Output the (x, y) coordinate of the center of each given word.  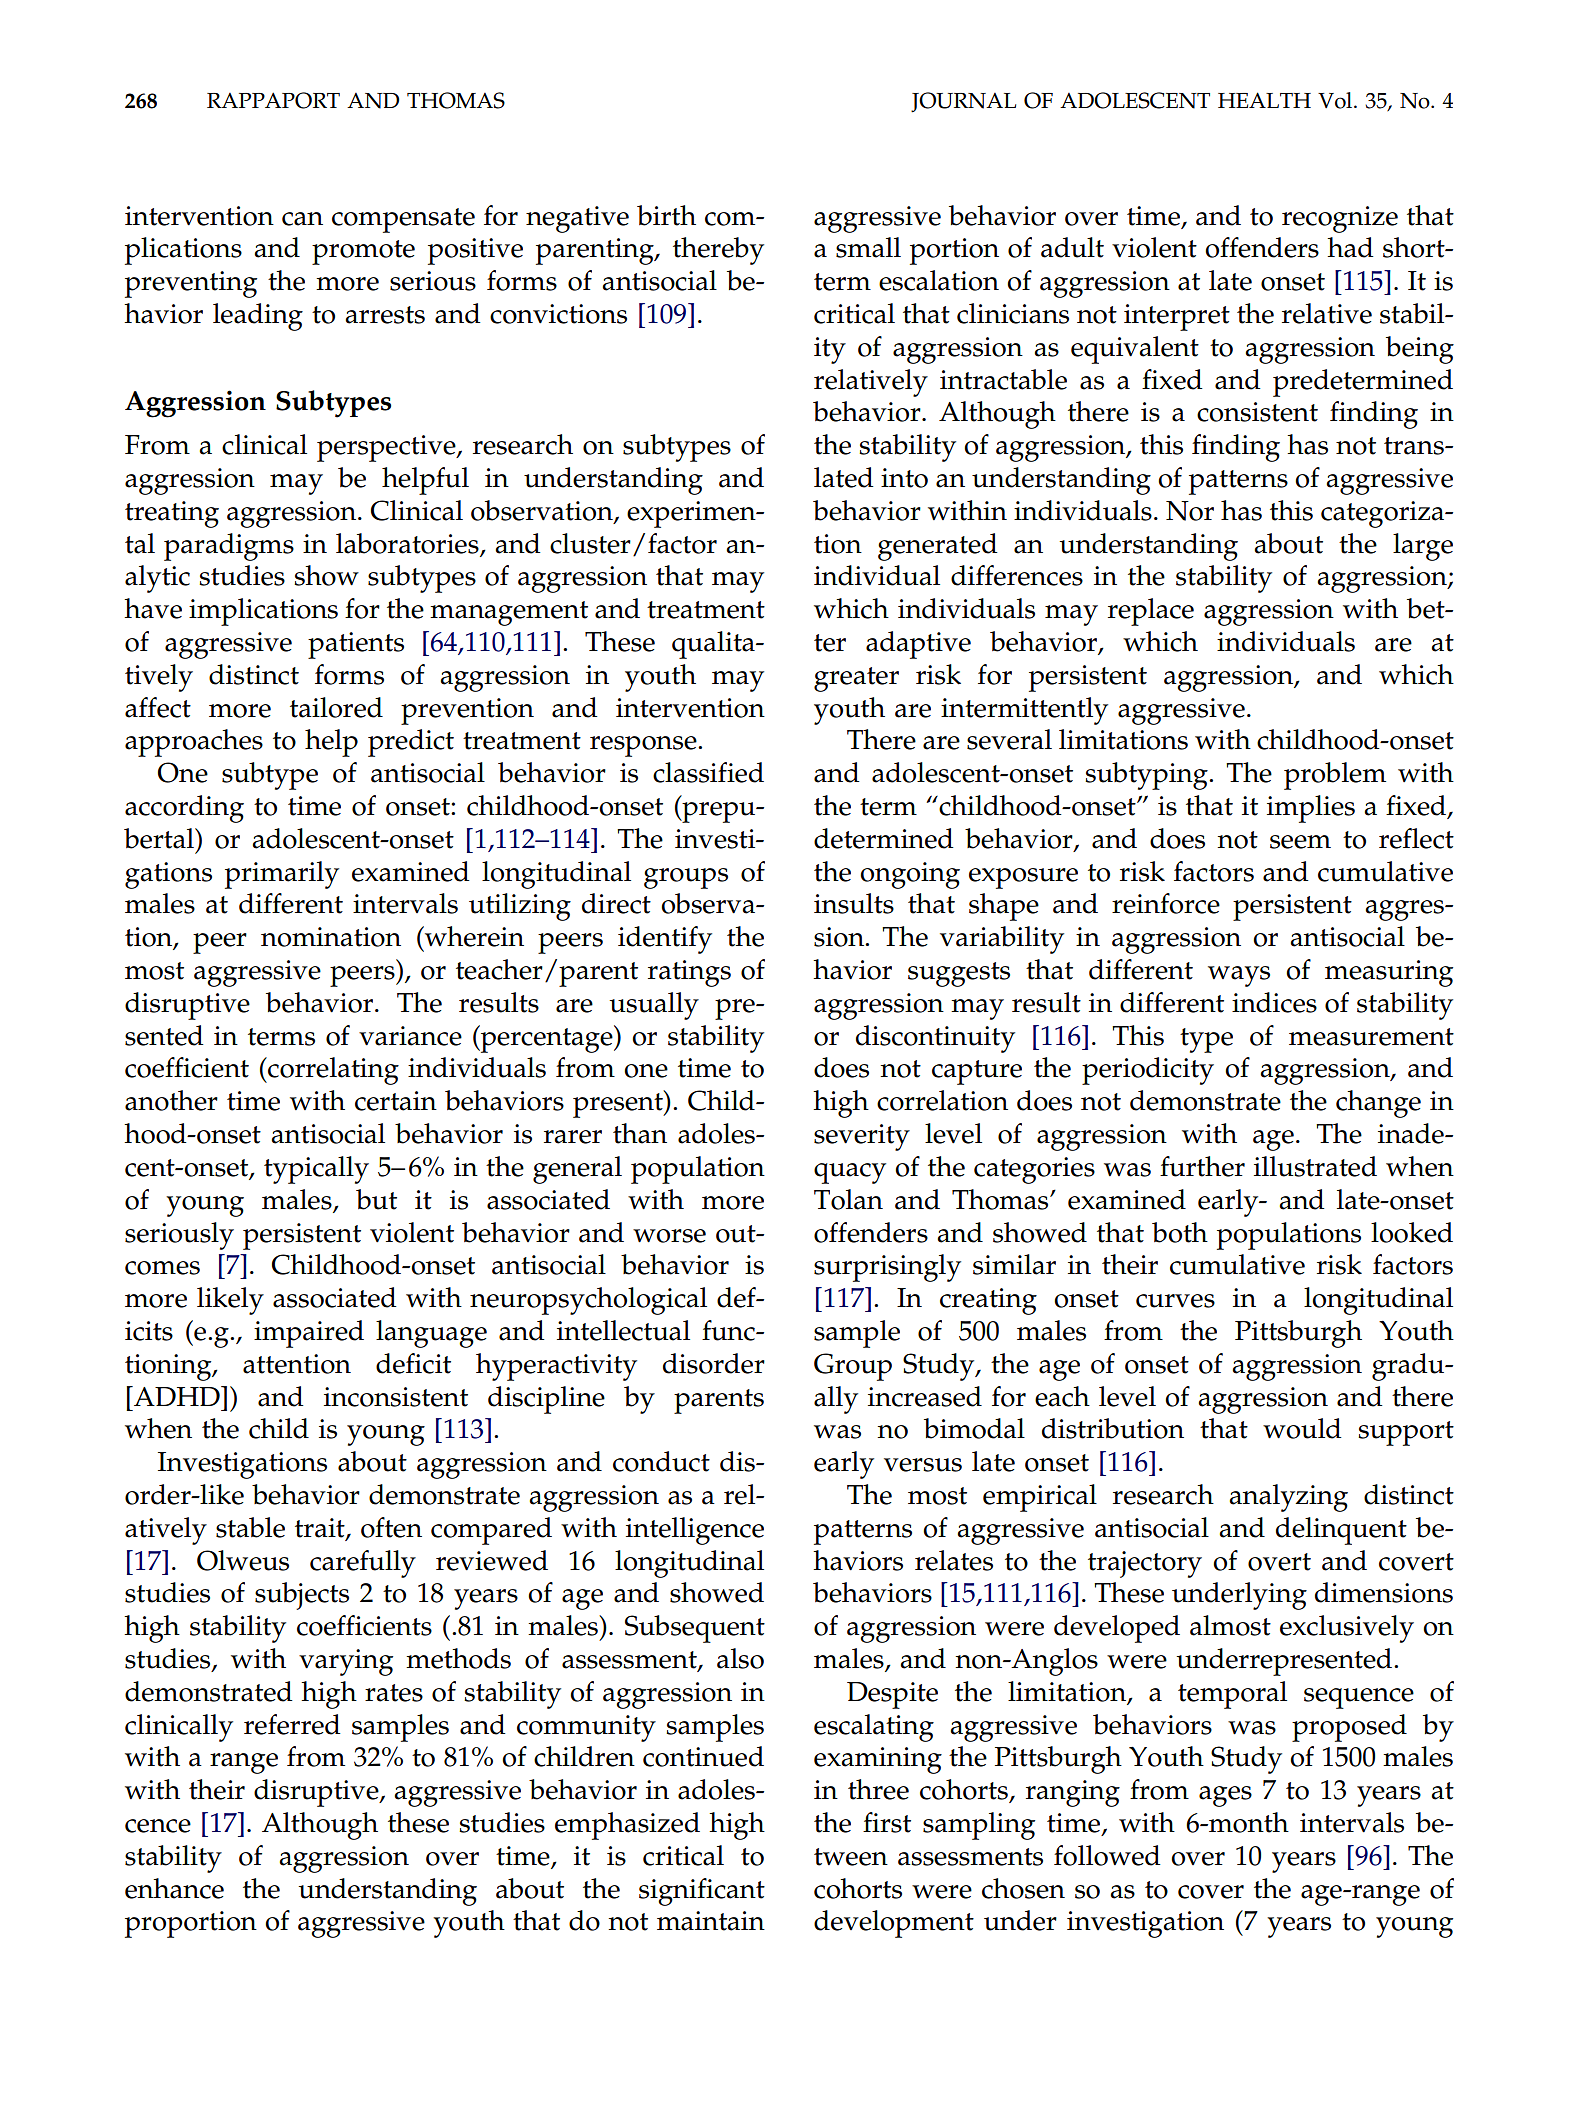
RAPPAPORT (273, 100)
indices (1274, 1002)
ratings (689, 973)
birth (666, 215)
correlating (332, 1071)
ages (1225, 1796)
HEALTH (1264, 100)
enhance (174, 1888)
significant (702, 1892)
